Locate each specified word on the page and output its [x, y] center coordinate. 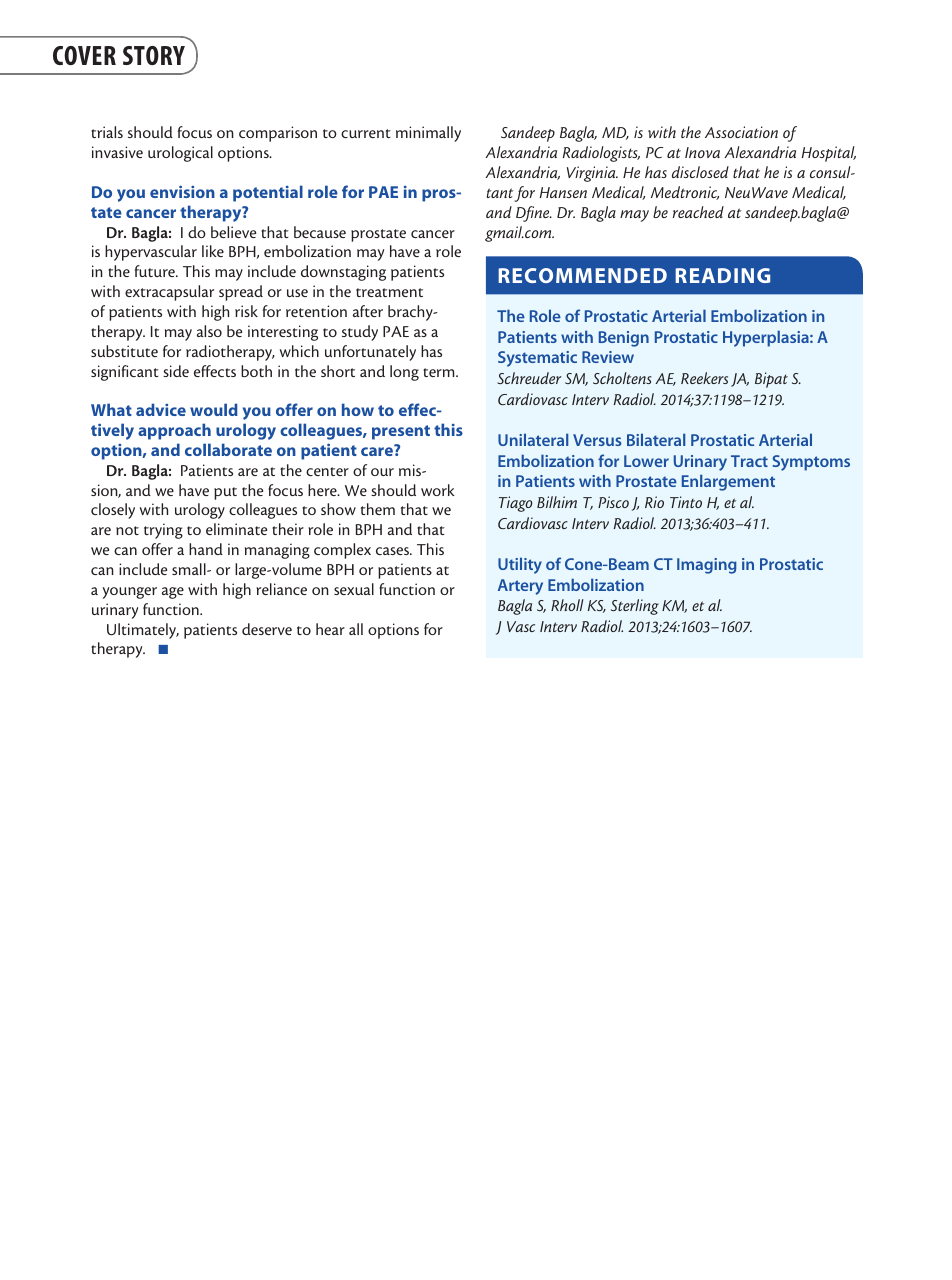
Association [741, 132]
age [173, 593]
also [209, 331]
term [440, 372]
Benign [624, 339]
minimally [428, 134]
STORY [154, 55]
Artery [520, 587]
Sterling [635, 607]
